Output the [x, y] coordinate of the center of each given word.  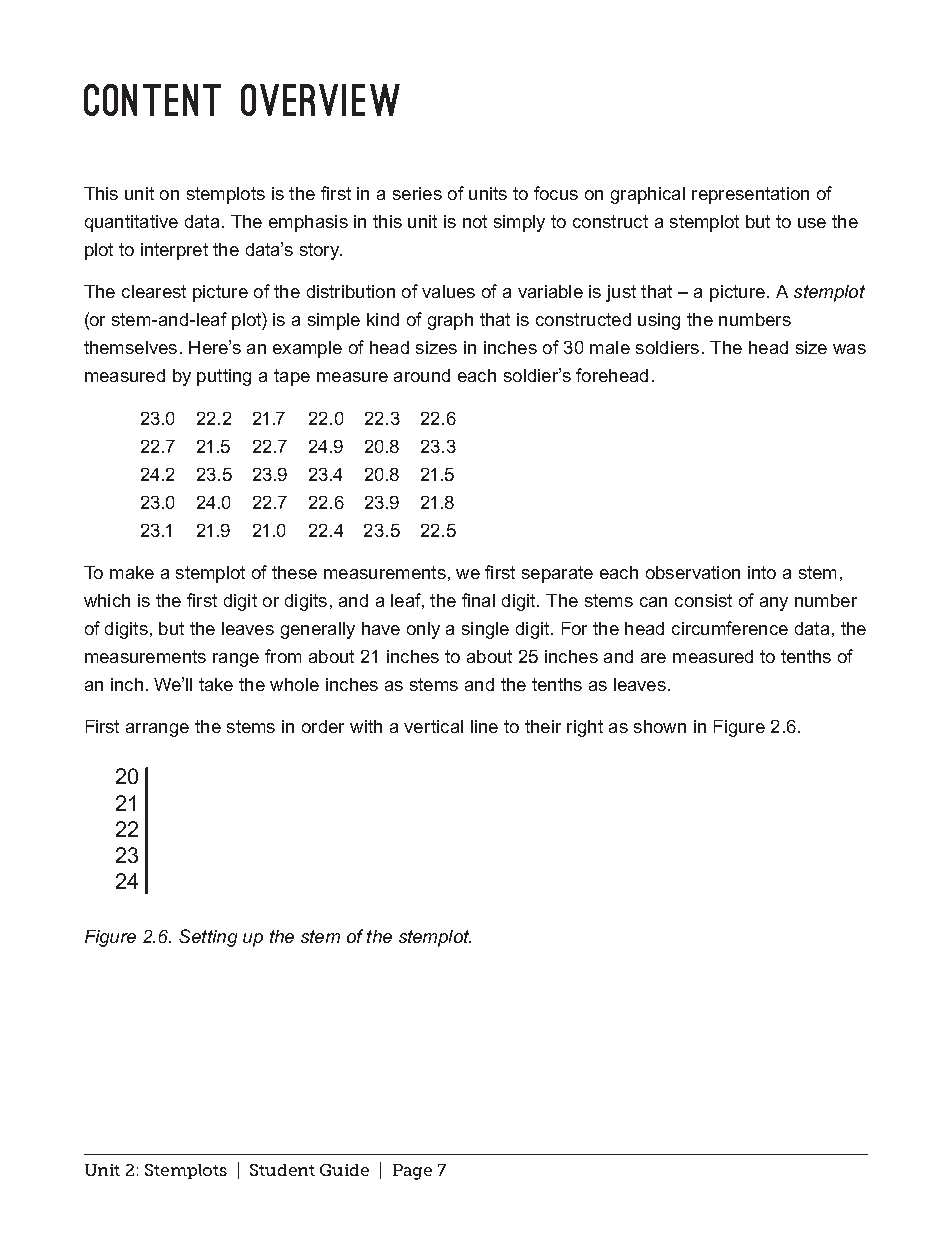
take [216, 684]
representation [750, 195]
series [417, 193]
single [485, 630]
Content [152, 100]
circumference [730, 628]
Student [282, 1170]
